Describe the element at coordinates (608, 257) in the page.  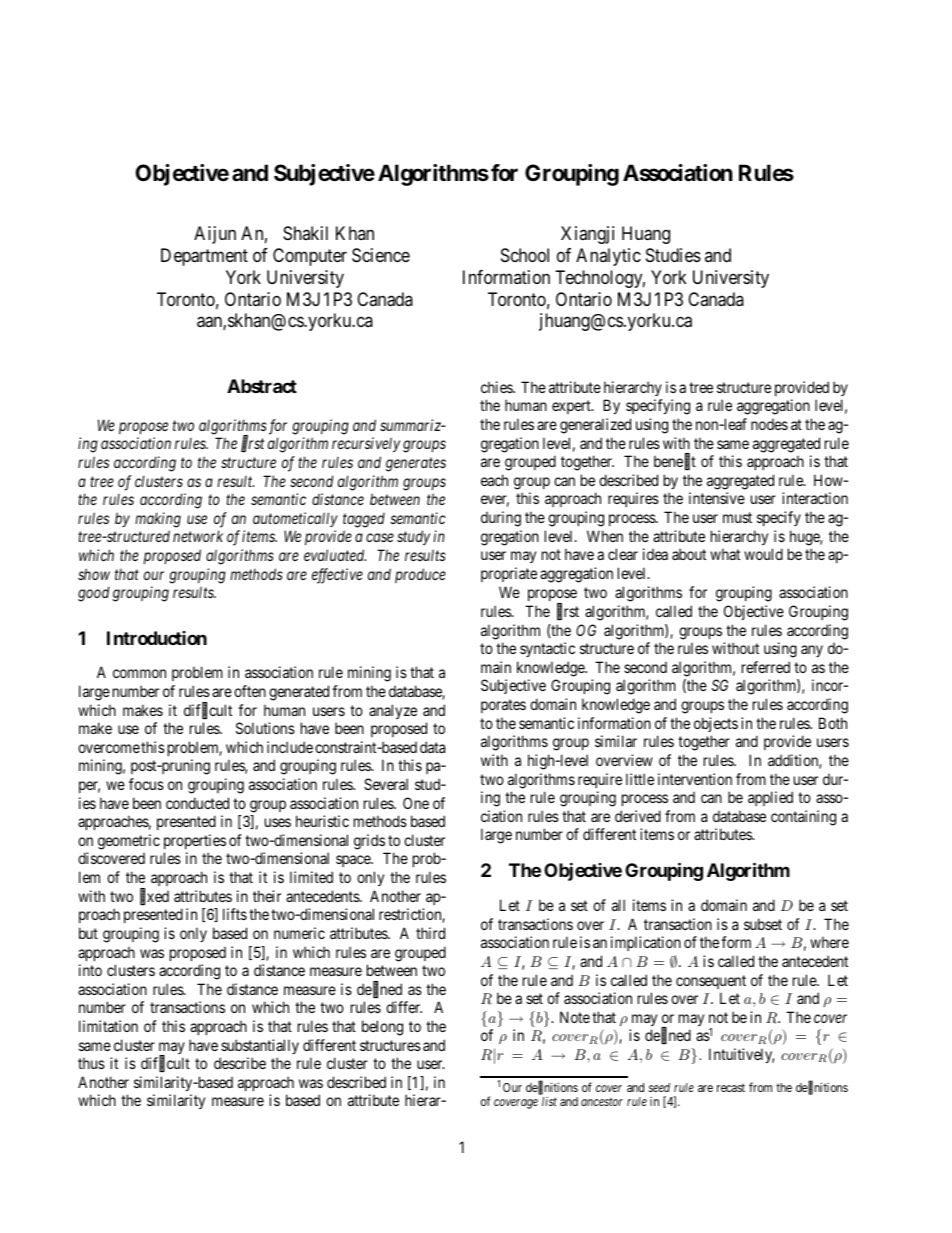
I see `Analytic` at that location.
